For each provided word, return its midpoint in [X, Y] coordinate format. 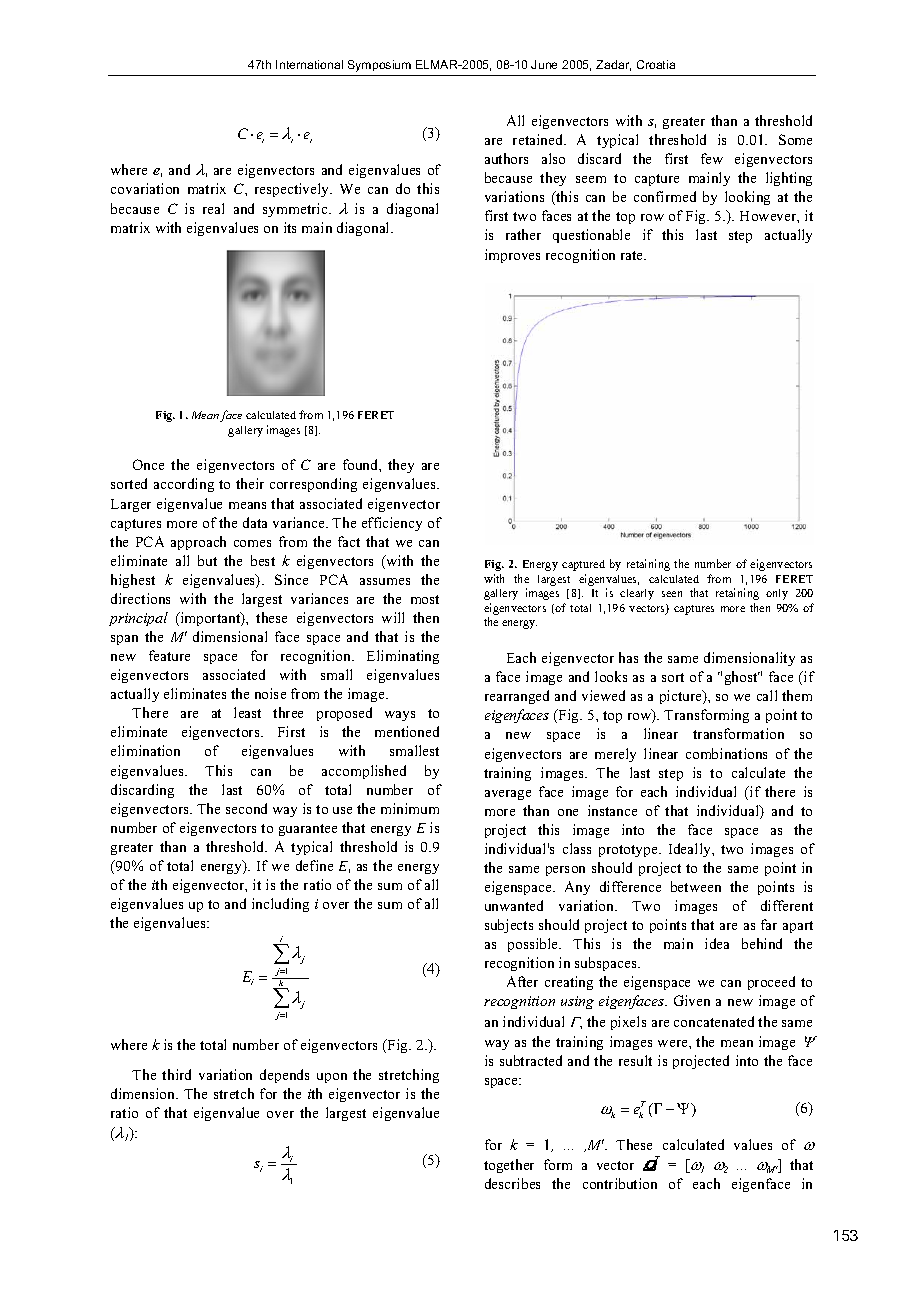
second [246, 808]
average [508, 795]
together [509, 1166]
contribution [620, 1183]
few [712, 158]
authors [506, 158]
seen [672, 594]
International [309, 64]
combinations [726, 753]
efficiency [392, 524]
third [176, 1074]
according [184, 485]
